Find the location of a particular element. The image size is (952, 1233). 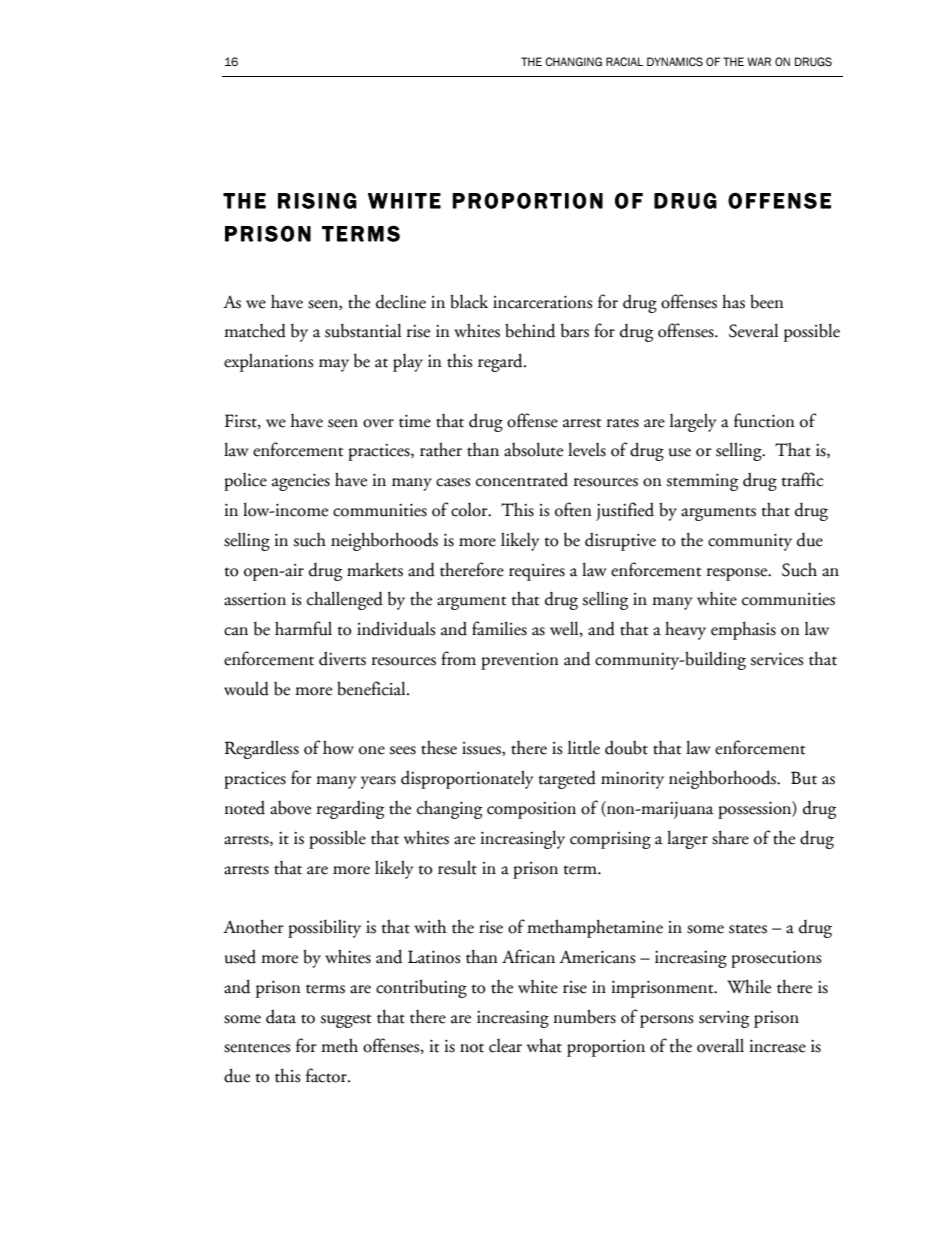

factor is located at coordinates (327, 1075).
